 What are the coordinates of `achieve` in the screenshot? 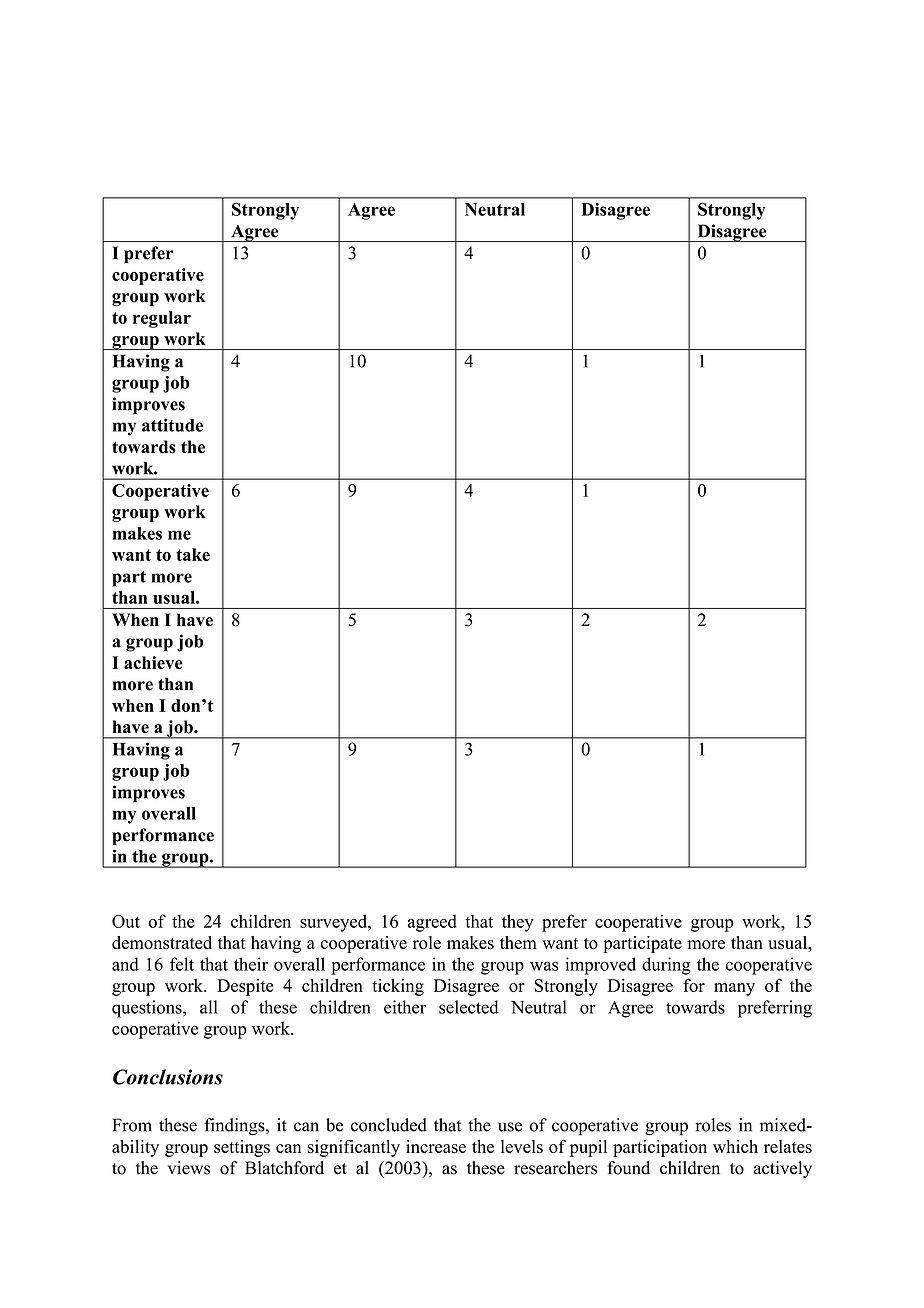 It's located at (153, 662).
